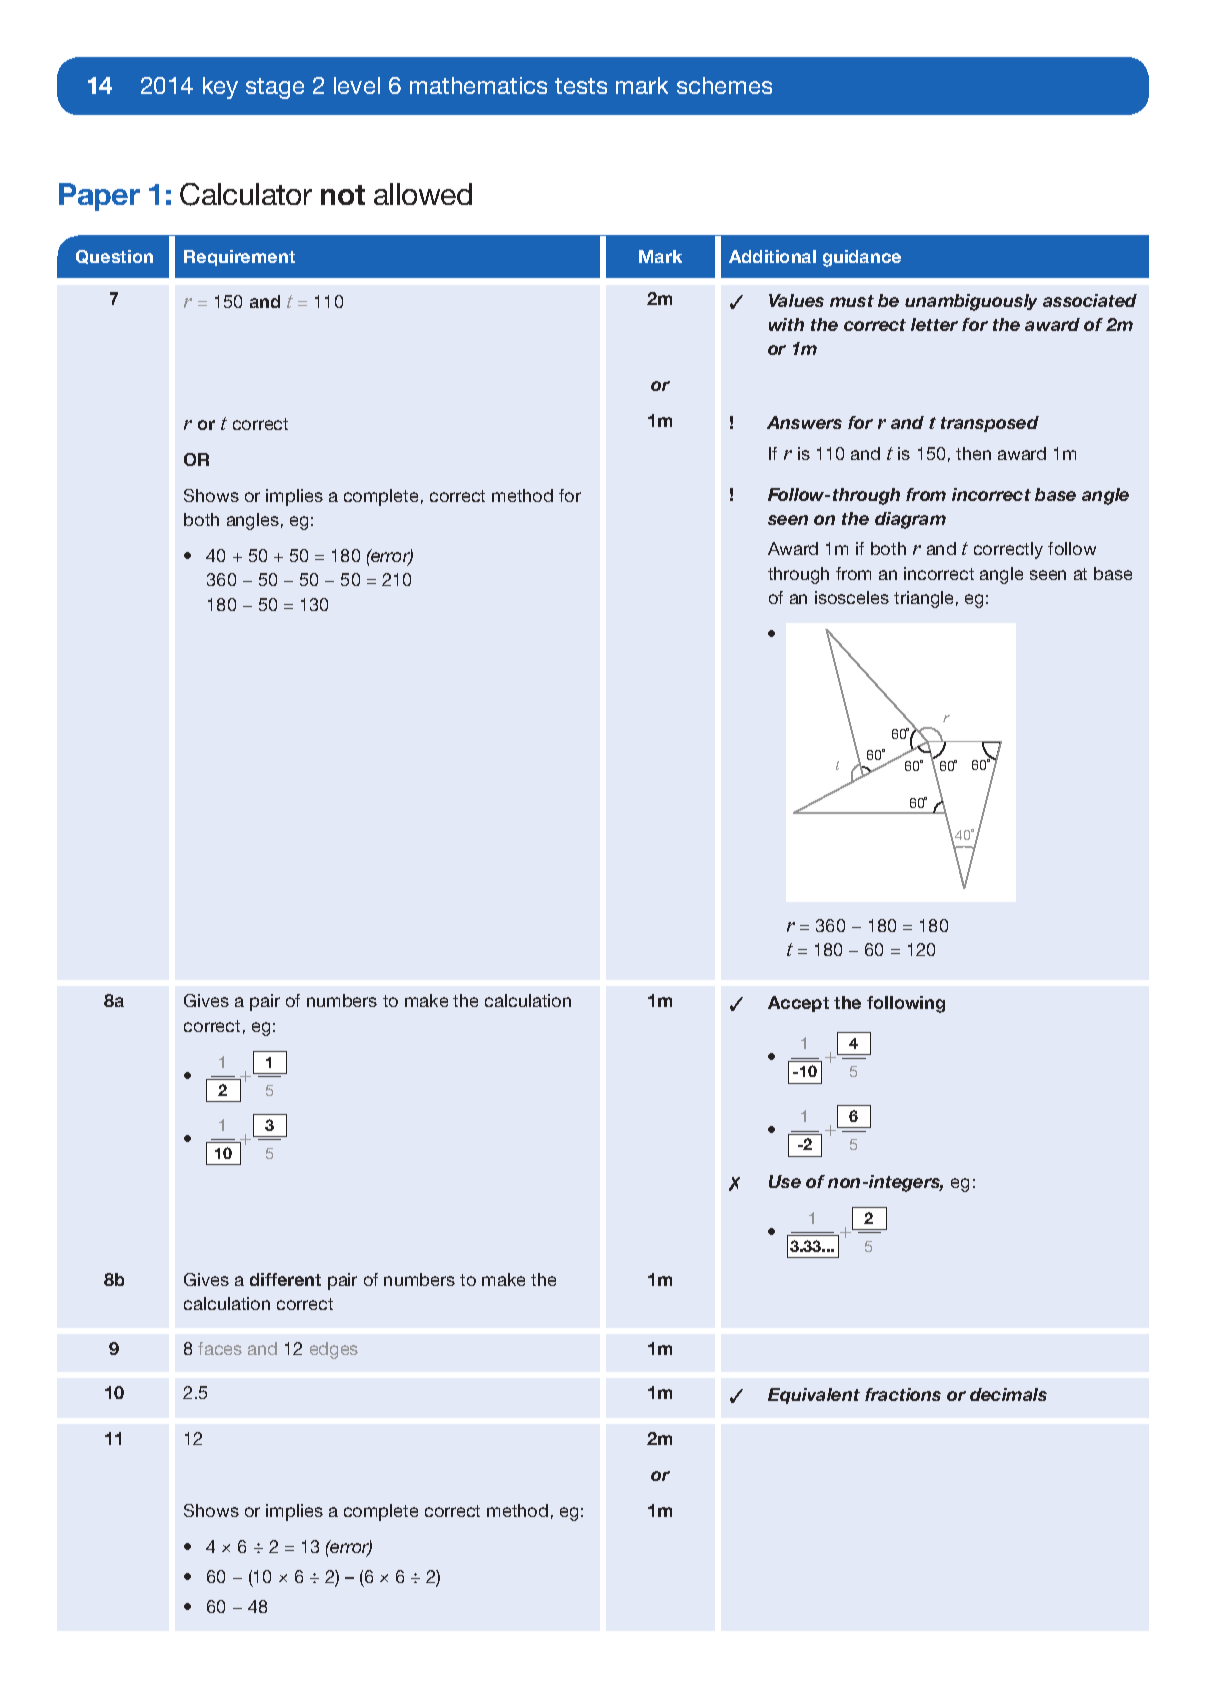 The image size is (1206, 1706). I want to click on Requirement, so click(239, 258).
